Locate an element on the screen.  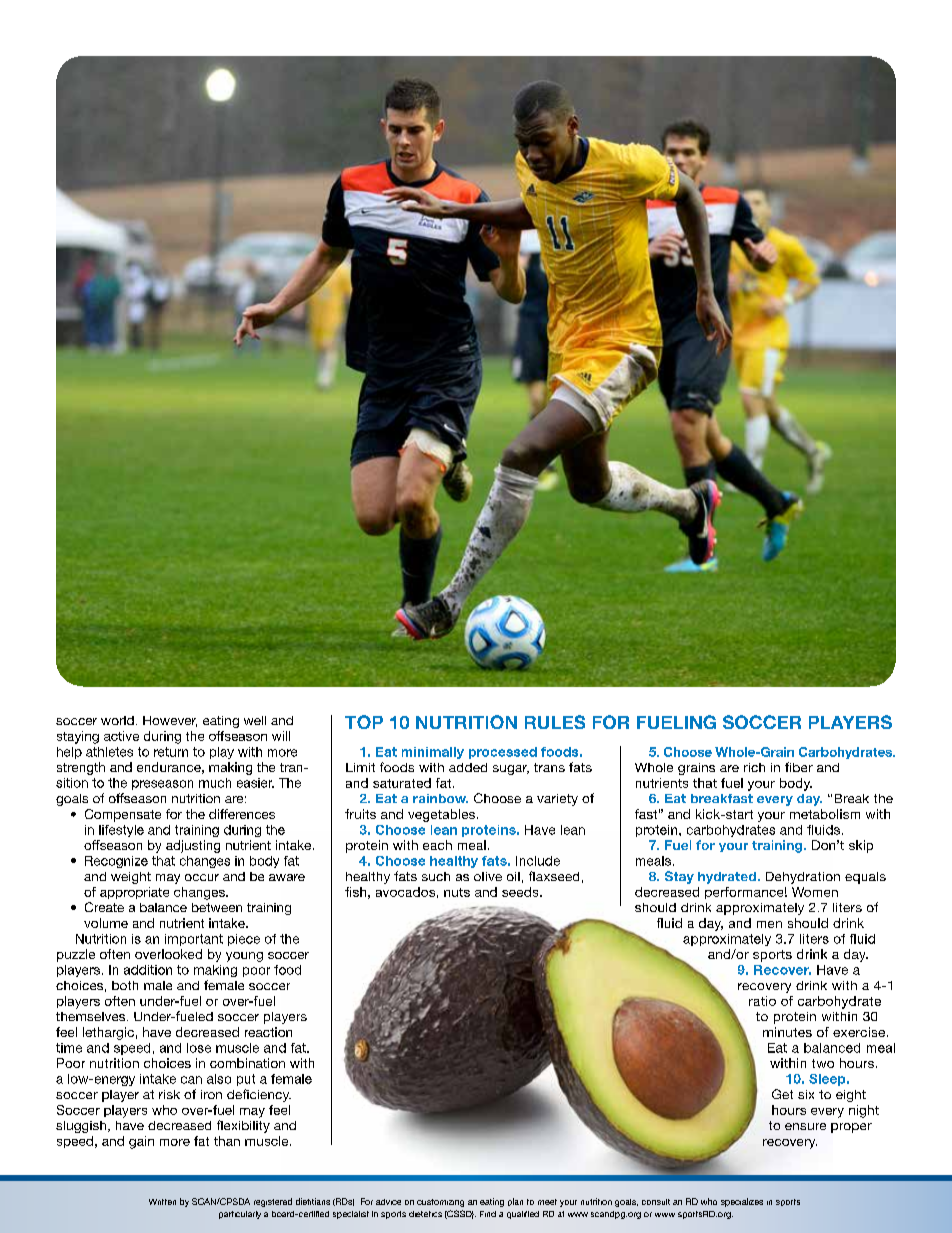
minimally is located at coordinates (433, 753).
